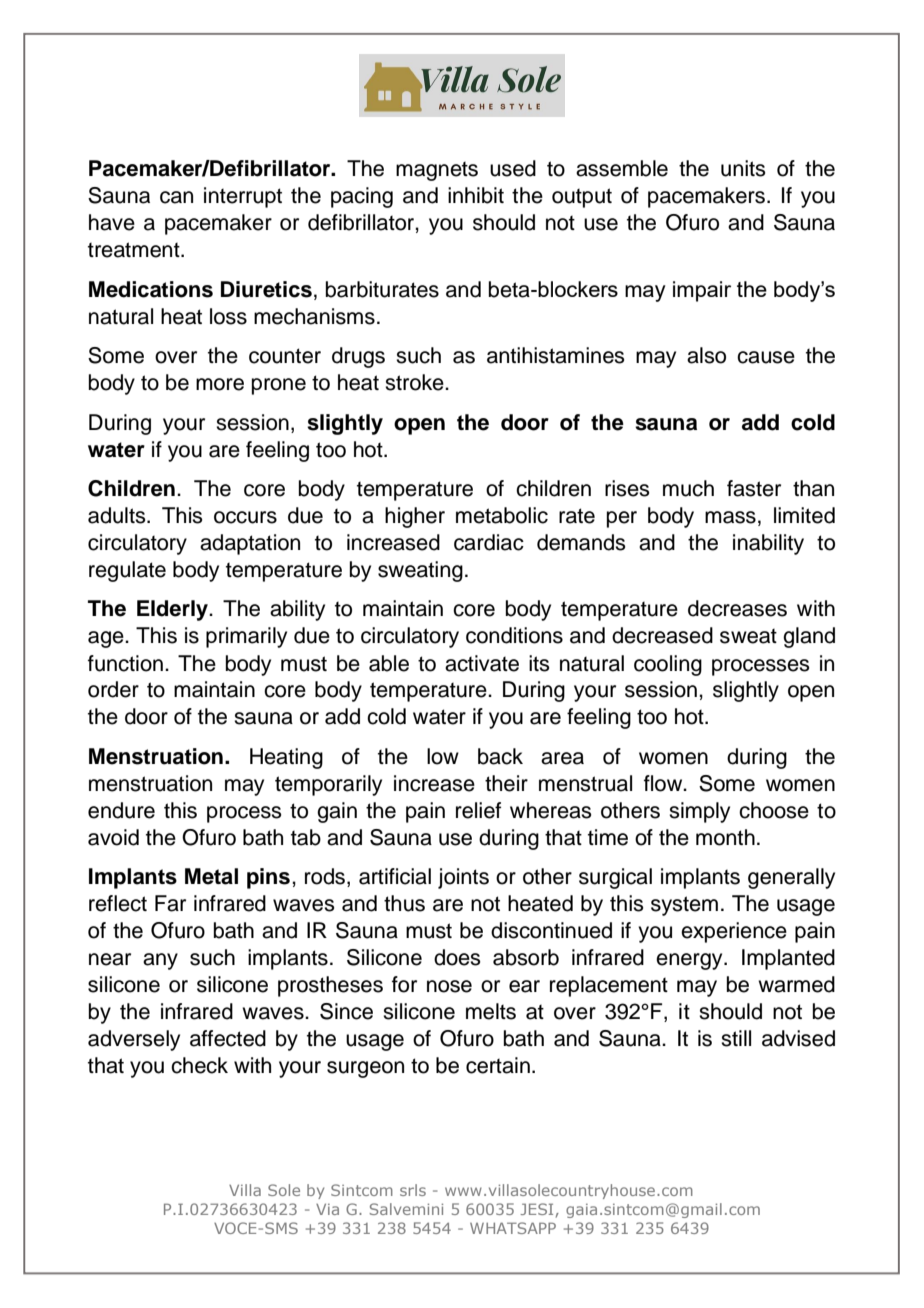  I want to click on can, so click(176, 197).
